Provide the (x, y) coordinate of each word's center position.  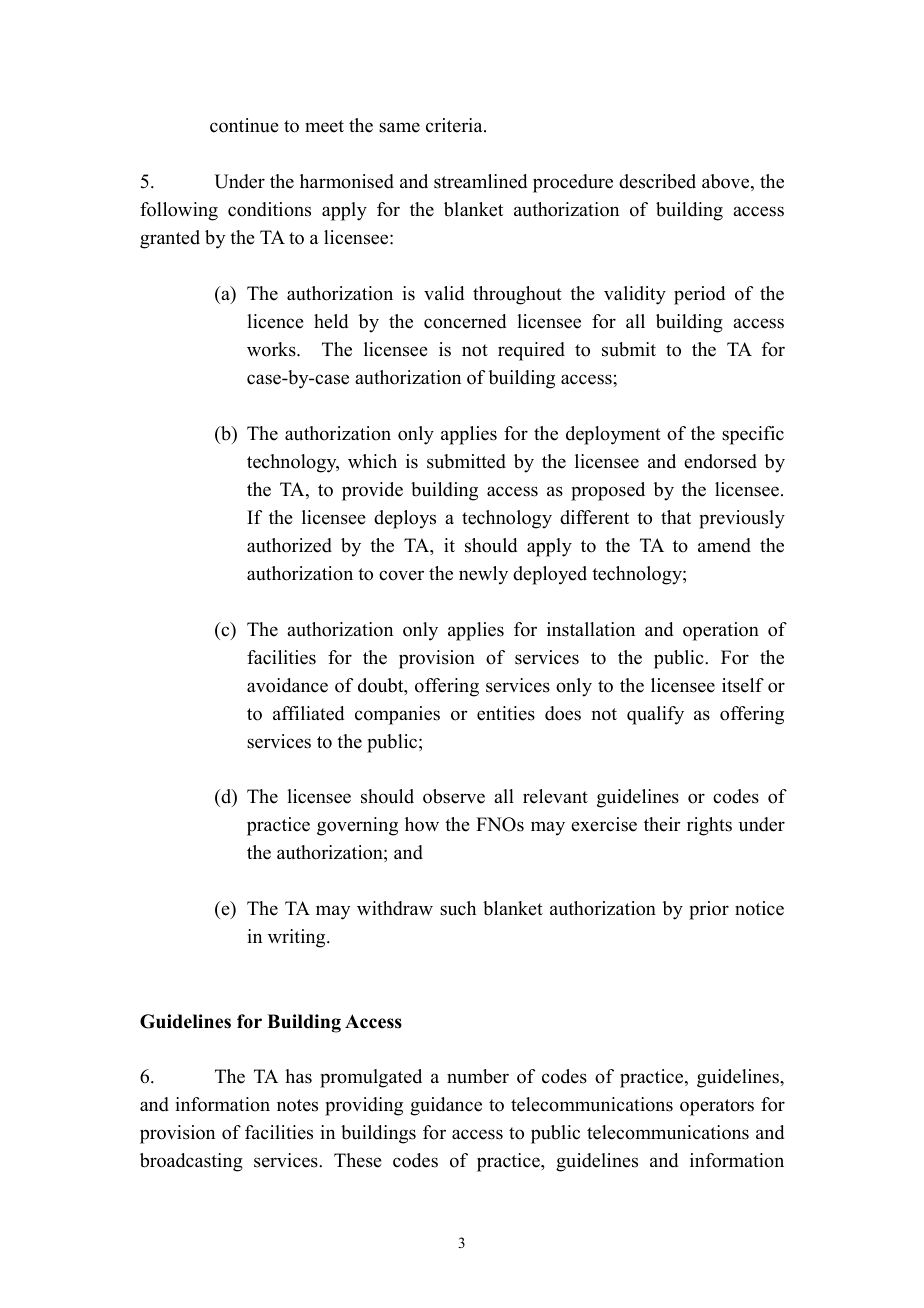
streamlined (480, 181)
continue (244, 125)
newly (483, 575)
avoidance (287, 685)
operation (721, 631)
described (657, 181)
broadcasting (191, 1162)
